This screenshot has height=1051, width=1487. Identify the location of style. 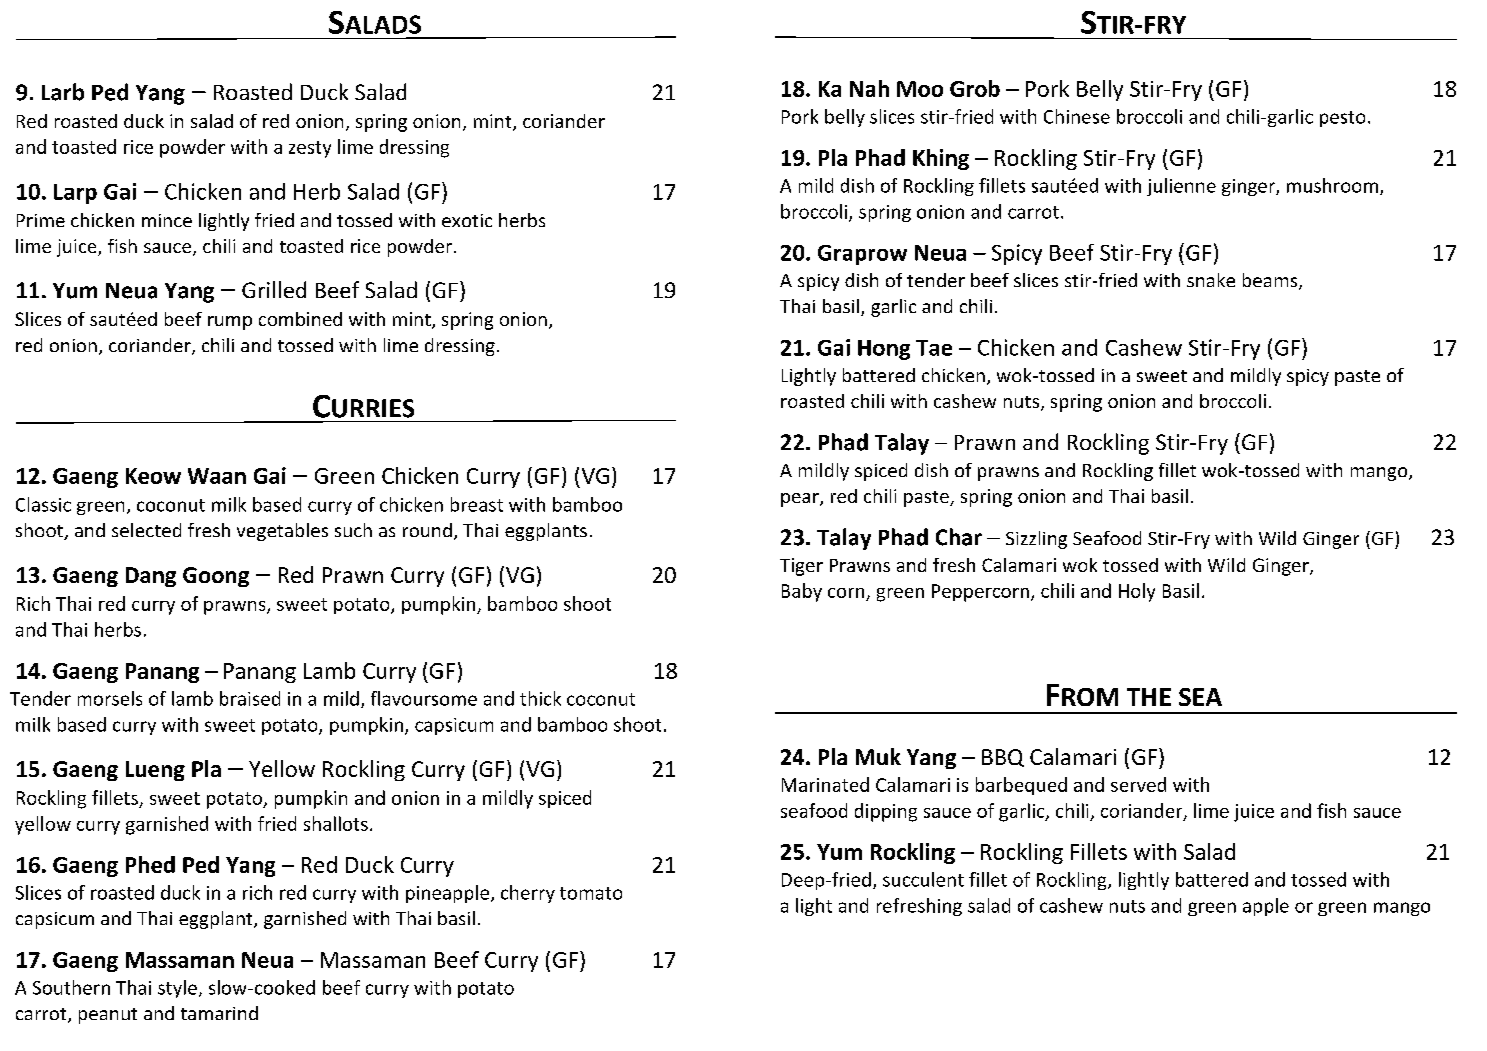
(177, 989).
